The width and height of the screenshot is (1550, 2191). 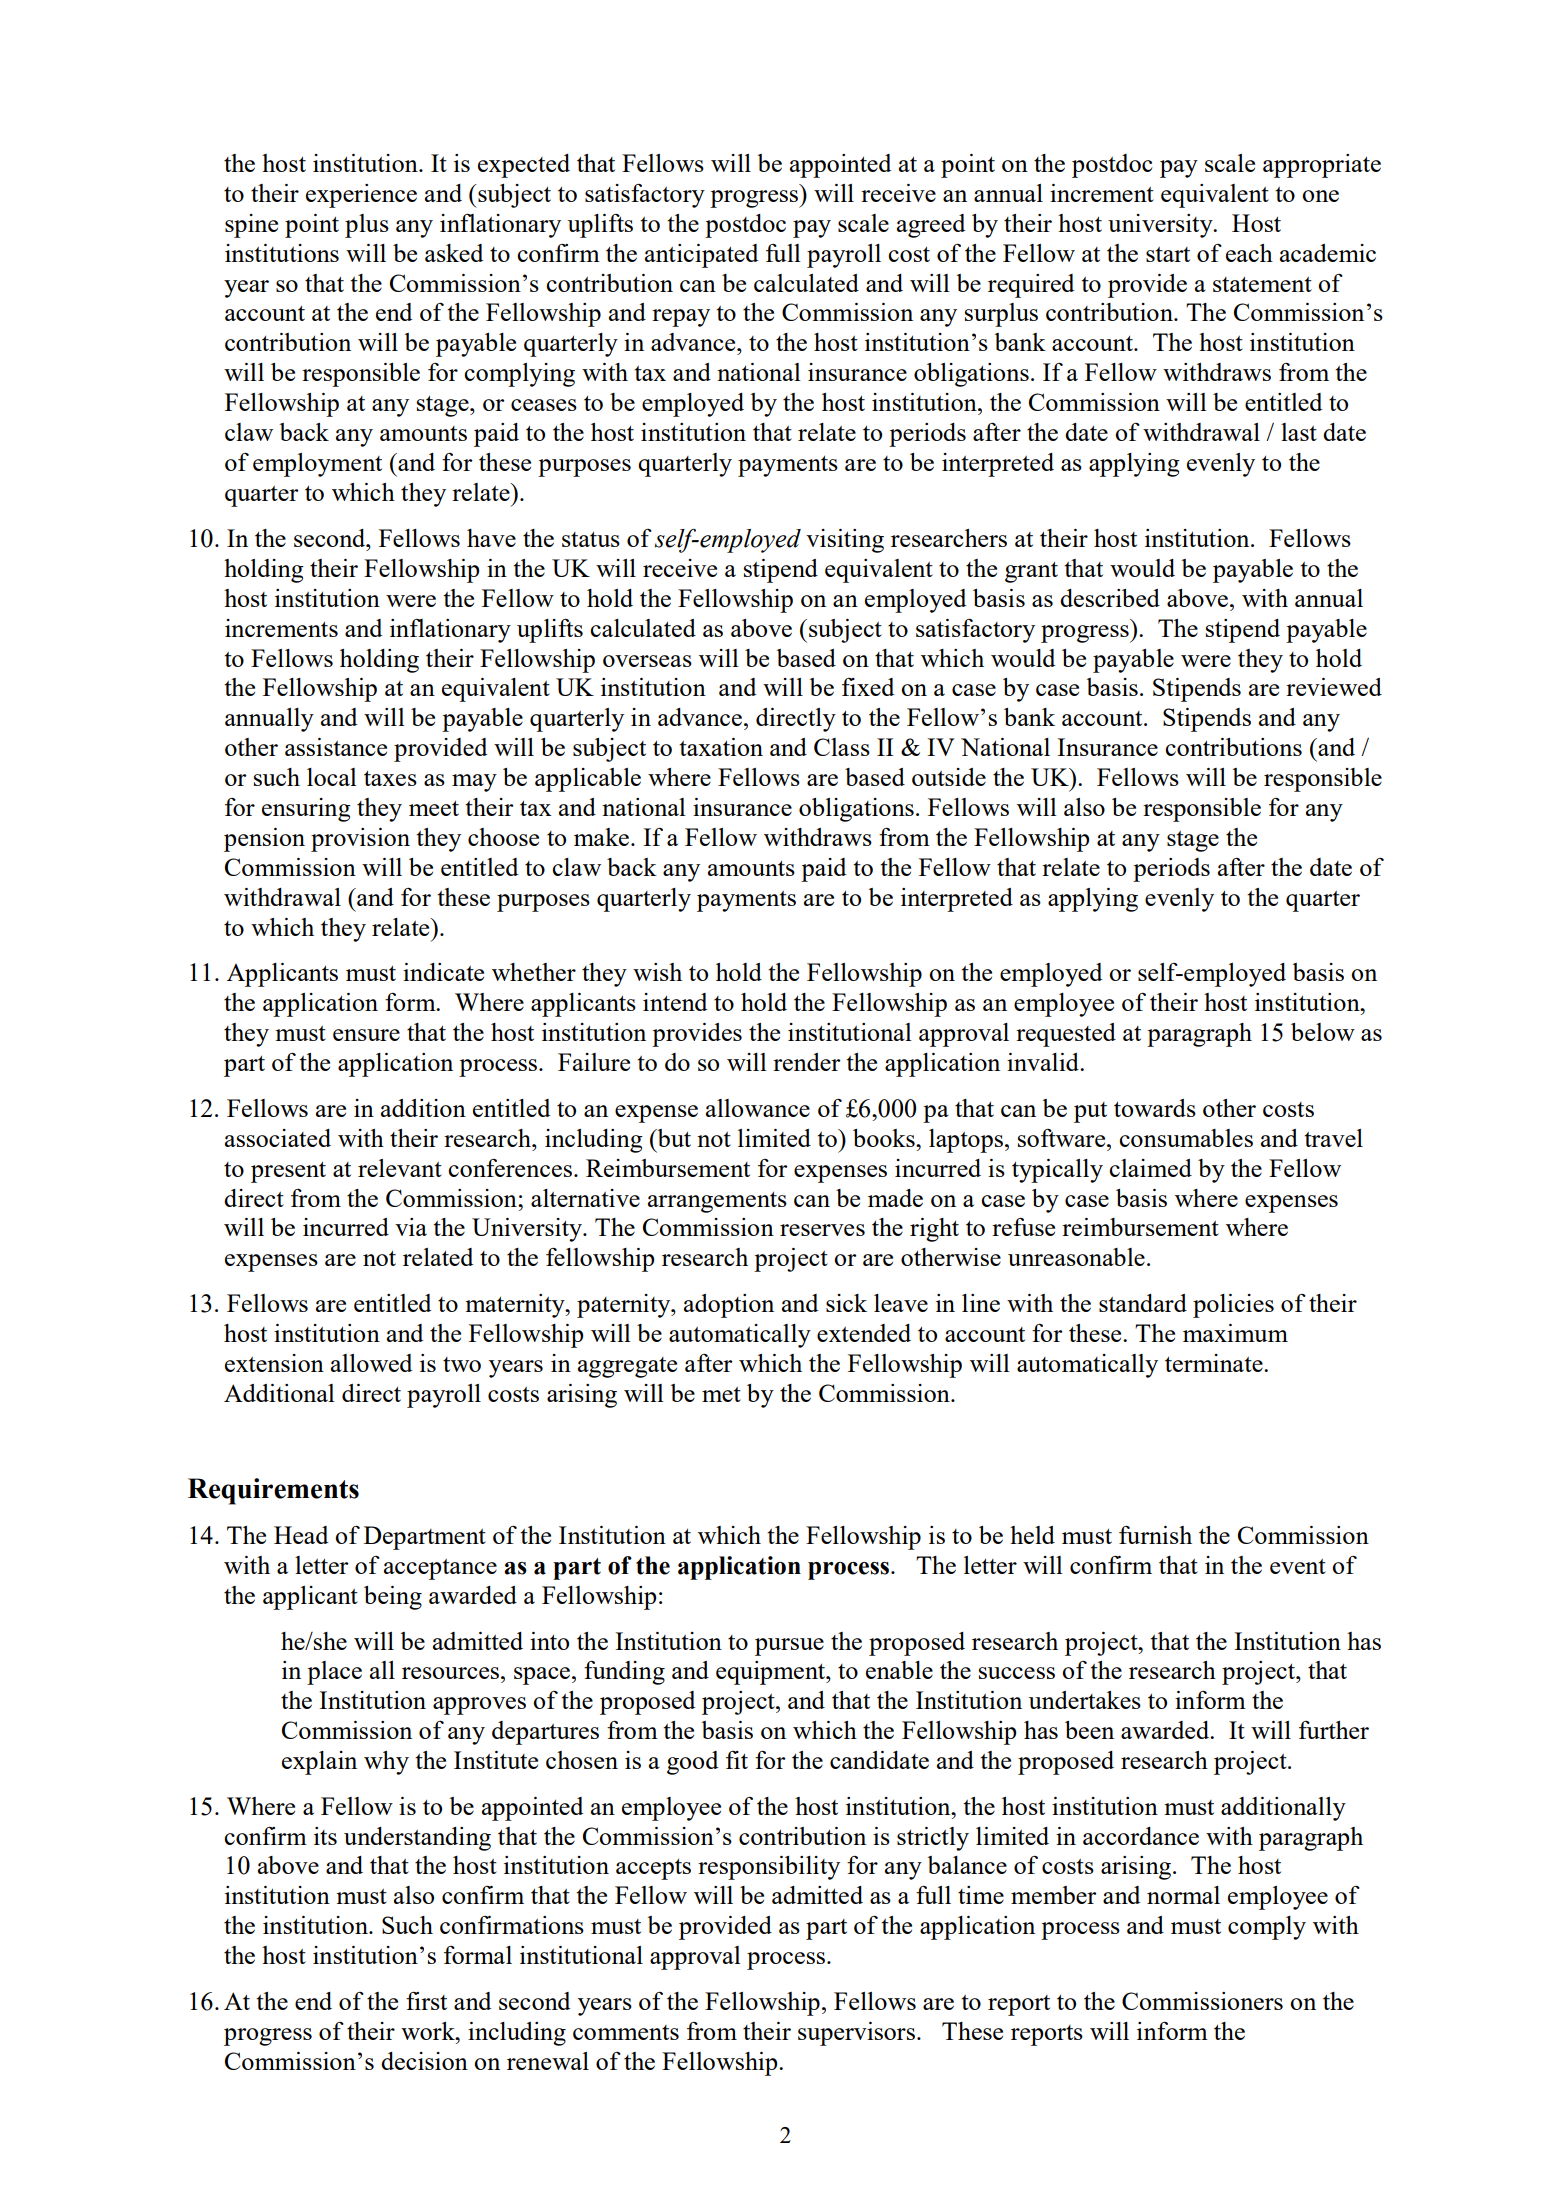 I want to click on supervisors, so click(x=856, y=2034).
